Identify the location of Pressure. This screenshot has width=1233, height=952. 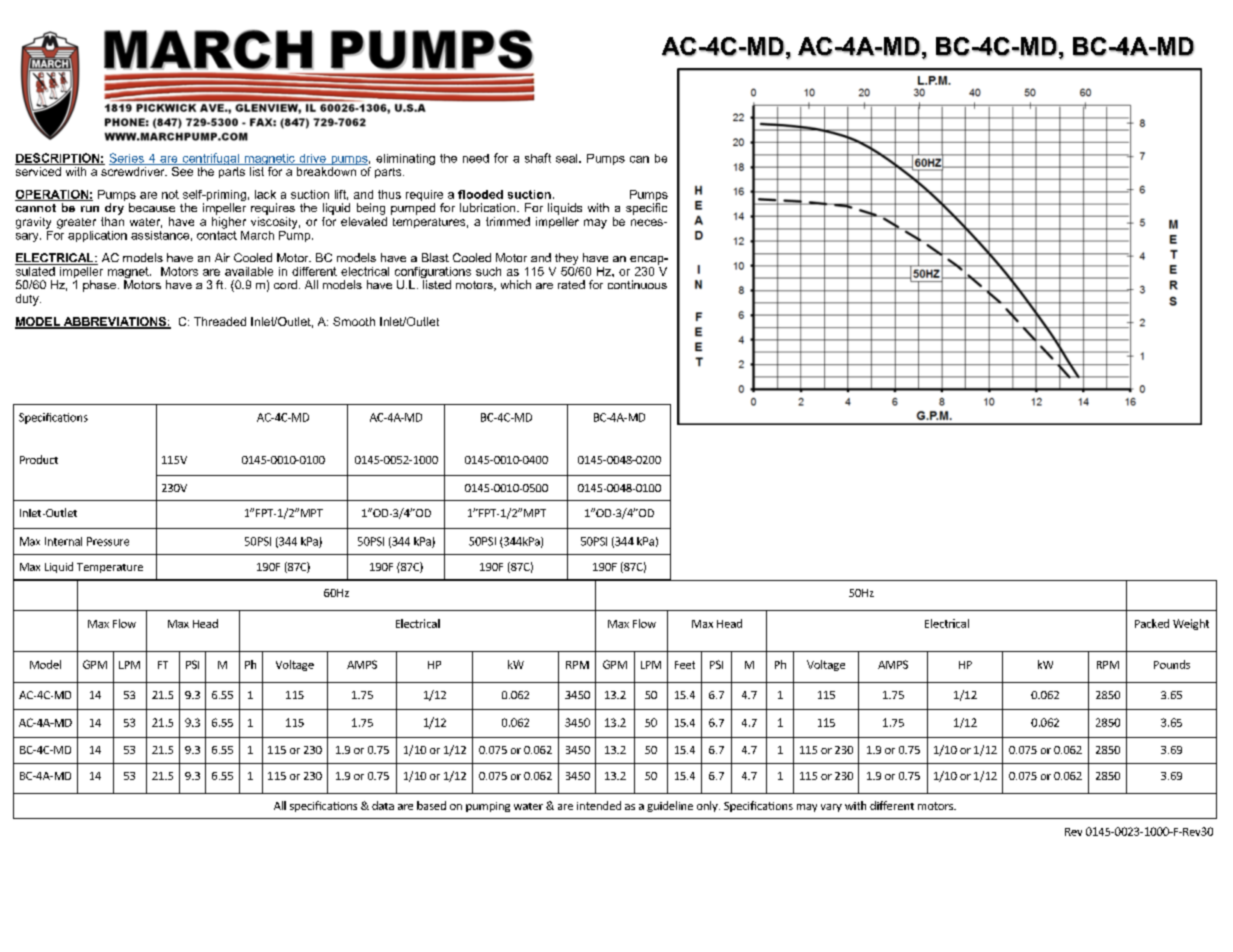
(108, 541).
